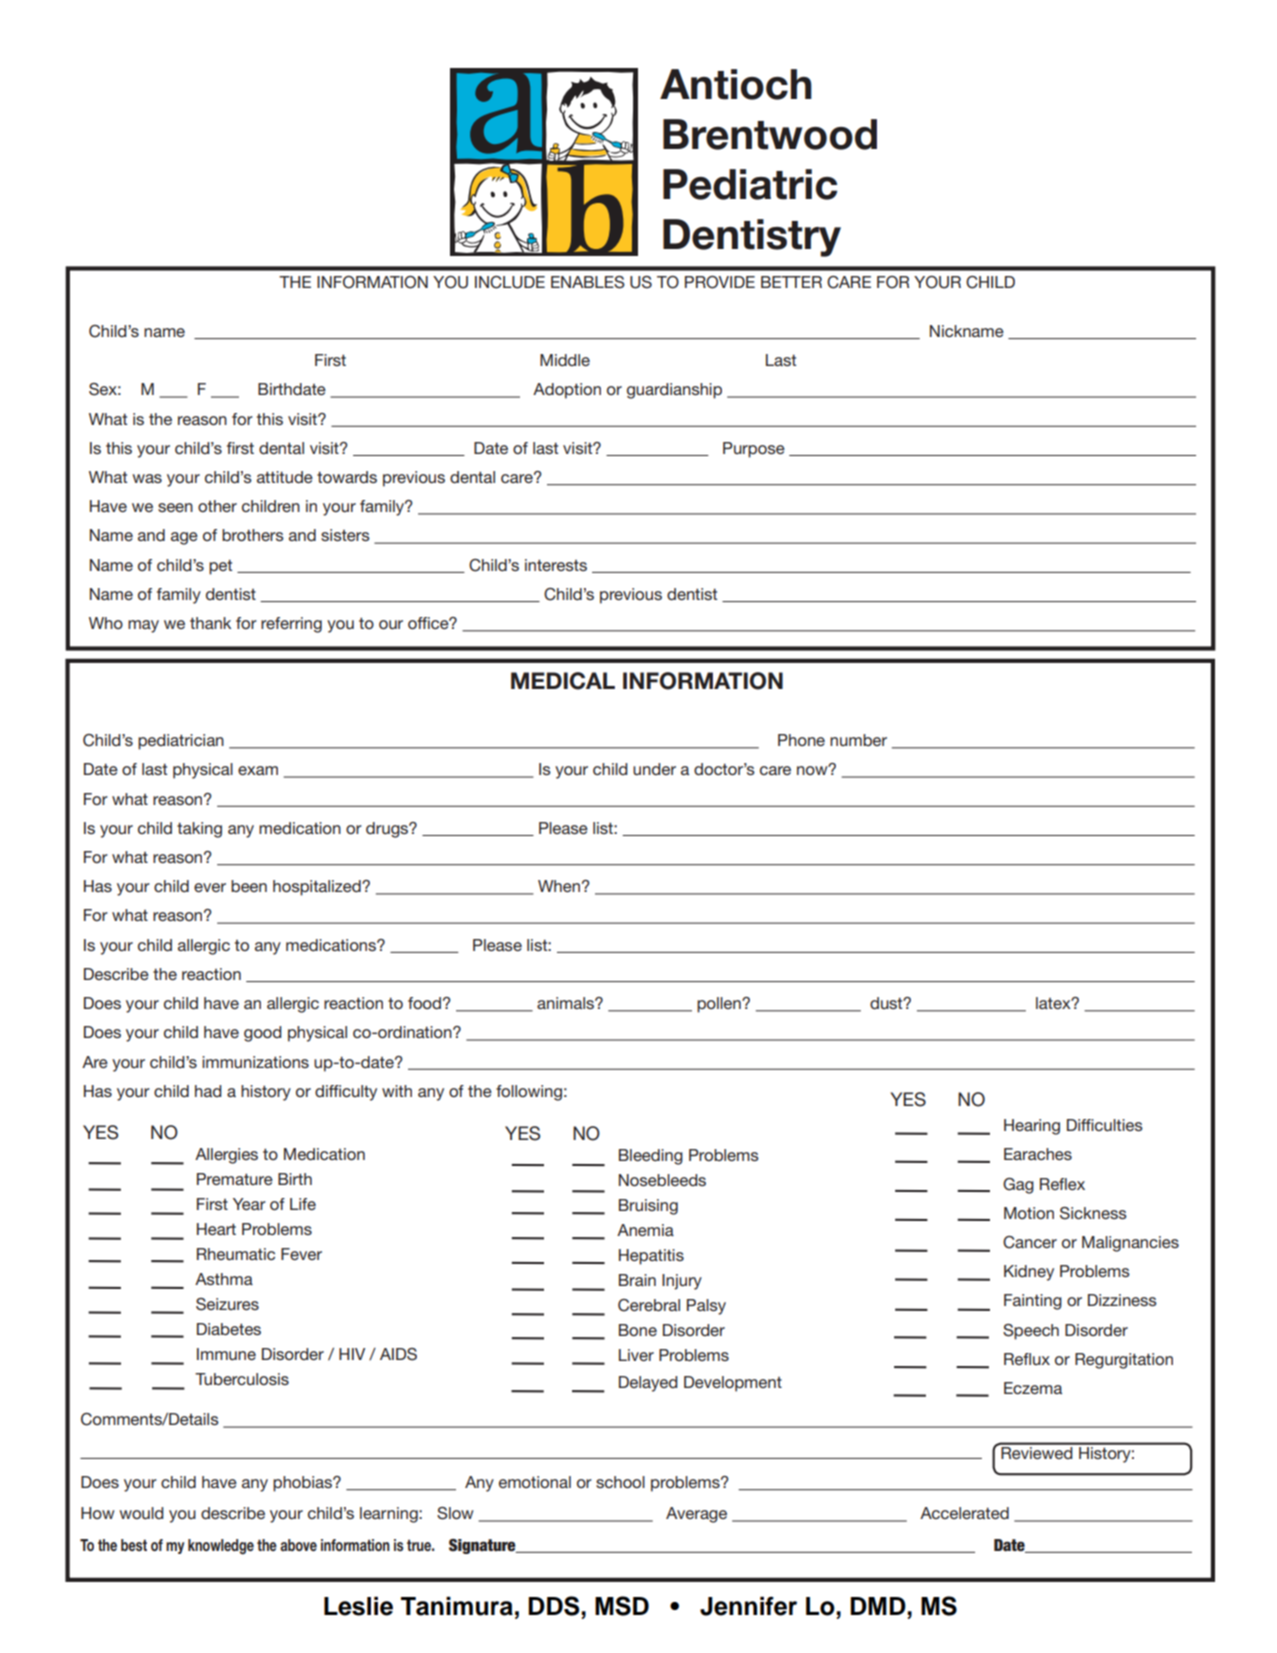 The image size is (1277, 1653). What do you see at coordinates (510, 282) in the document?
I see `INCLUDE` at bounding box center [510, 282].
